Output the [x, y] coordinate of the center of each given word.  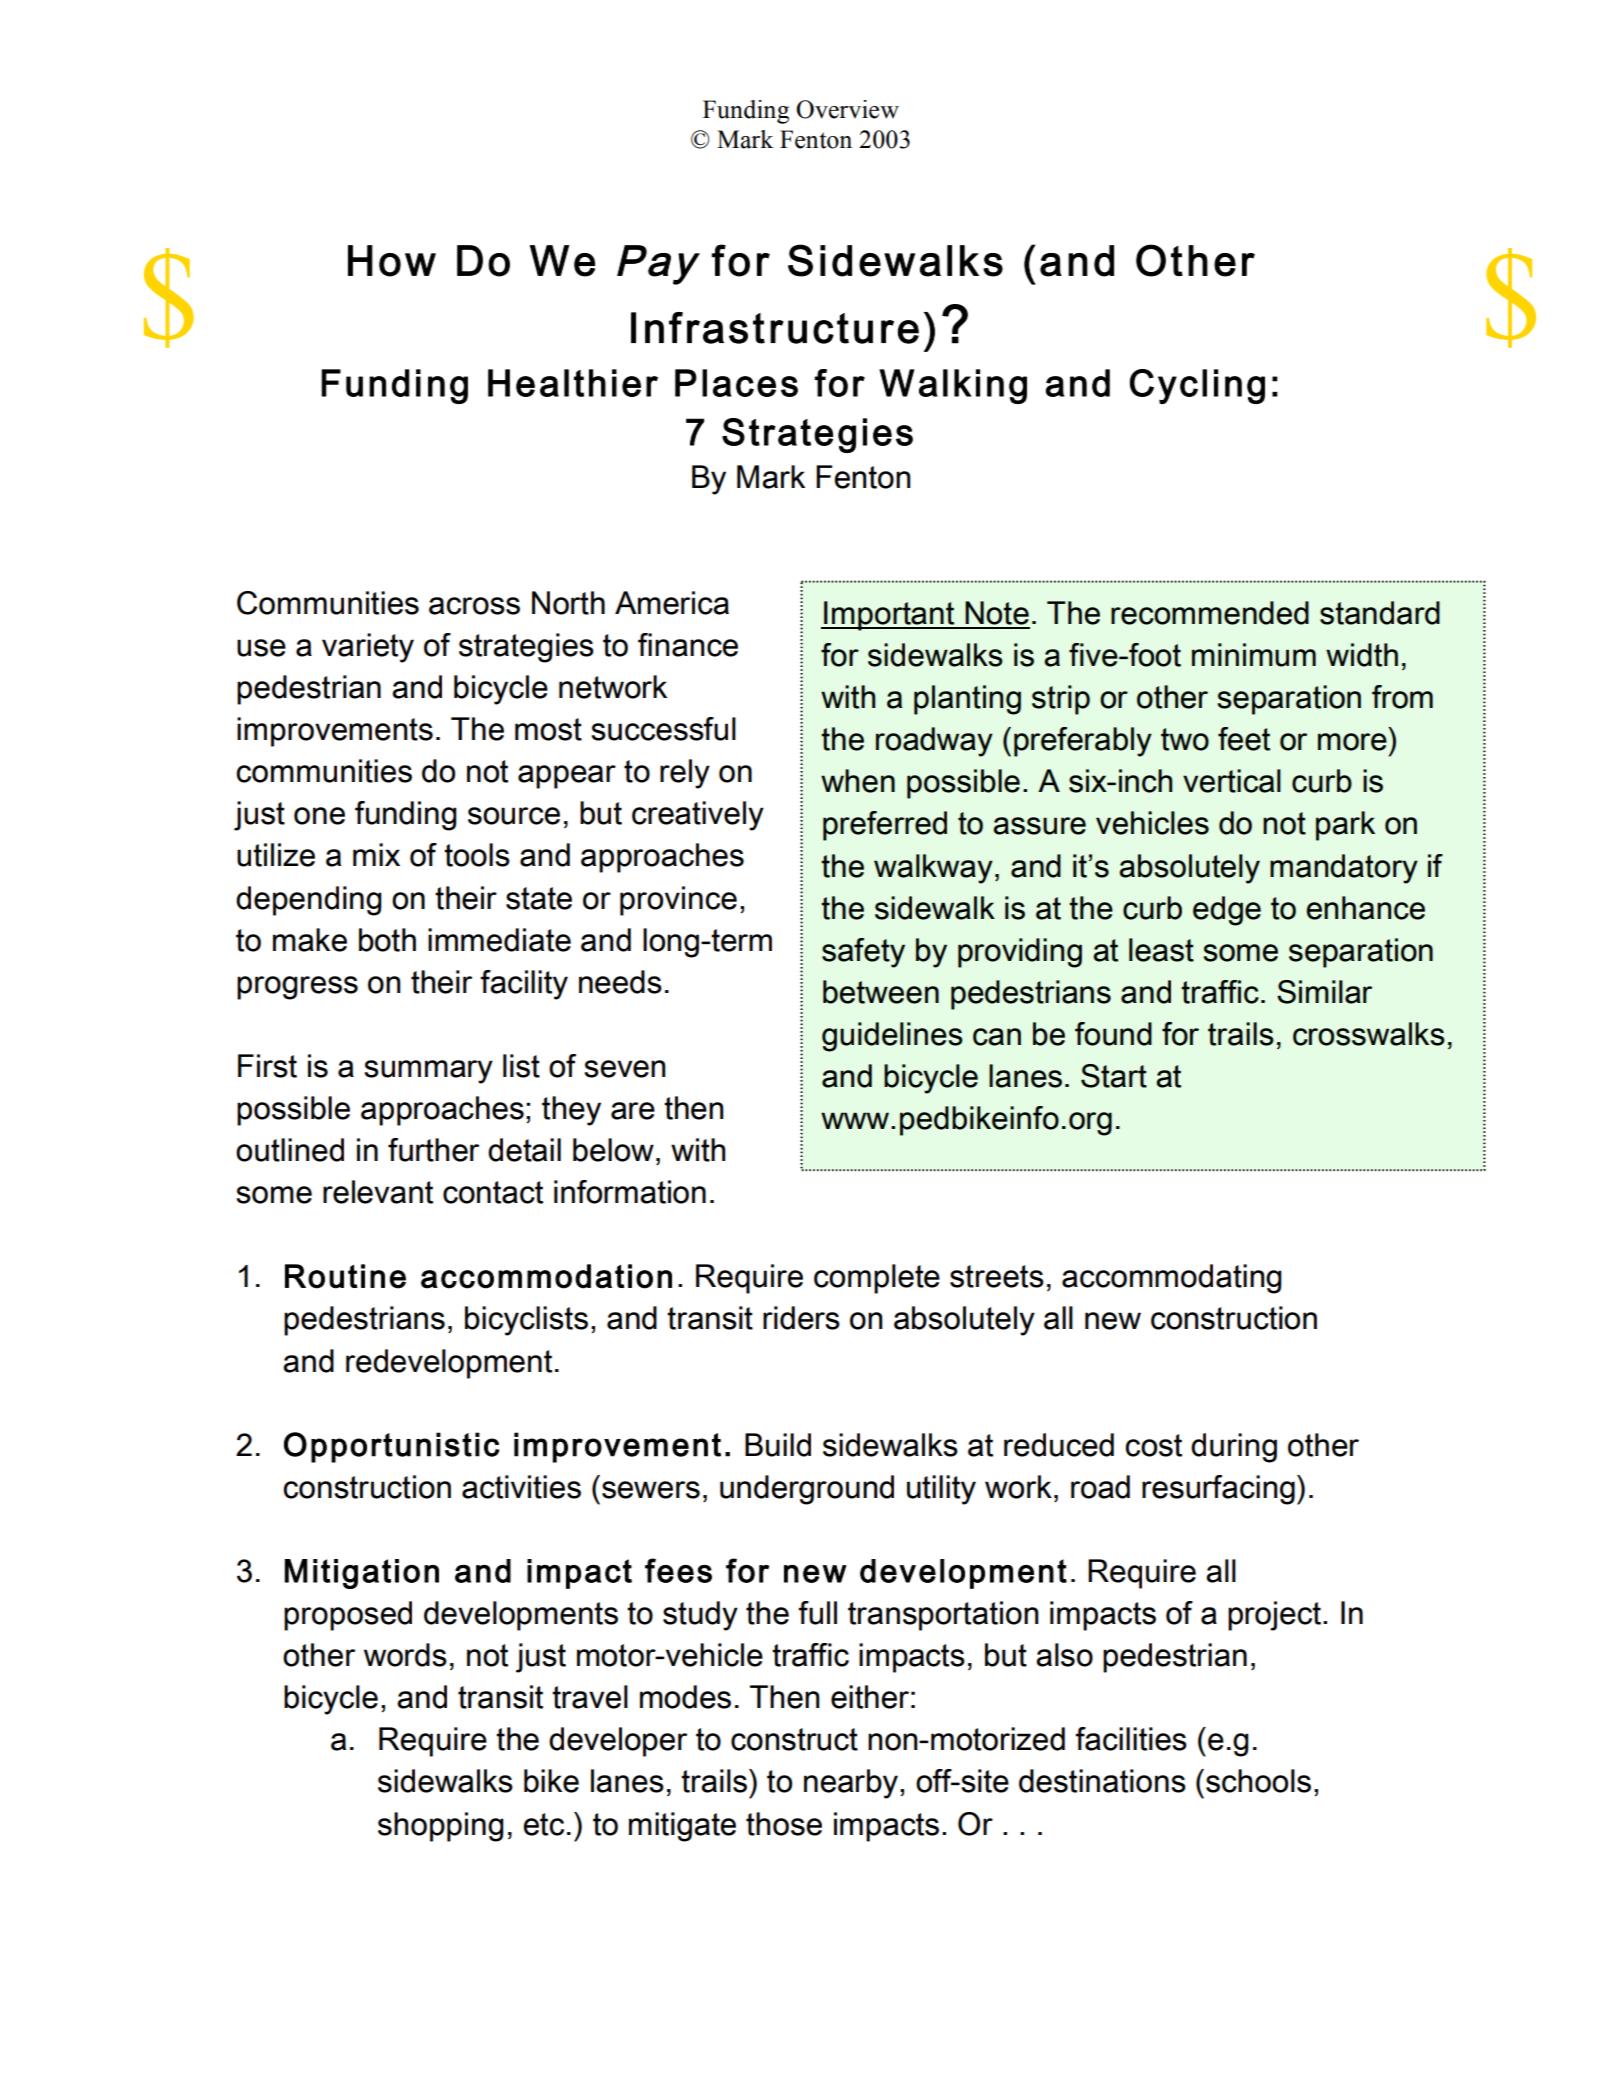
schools [1258, 1781]
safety [863, 953]
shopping [441, 1827]
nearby [852, 1784]
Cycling [1197, 386]
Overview [847, 109]
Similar [1324, 992]
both [387, 940]
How [392, 261]
